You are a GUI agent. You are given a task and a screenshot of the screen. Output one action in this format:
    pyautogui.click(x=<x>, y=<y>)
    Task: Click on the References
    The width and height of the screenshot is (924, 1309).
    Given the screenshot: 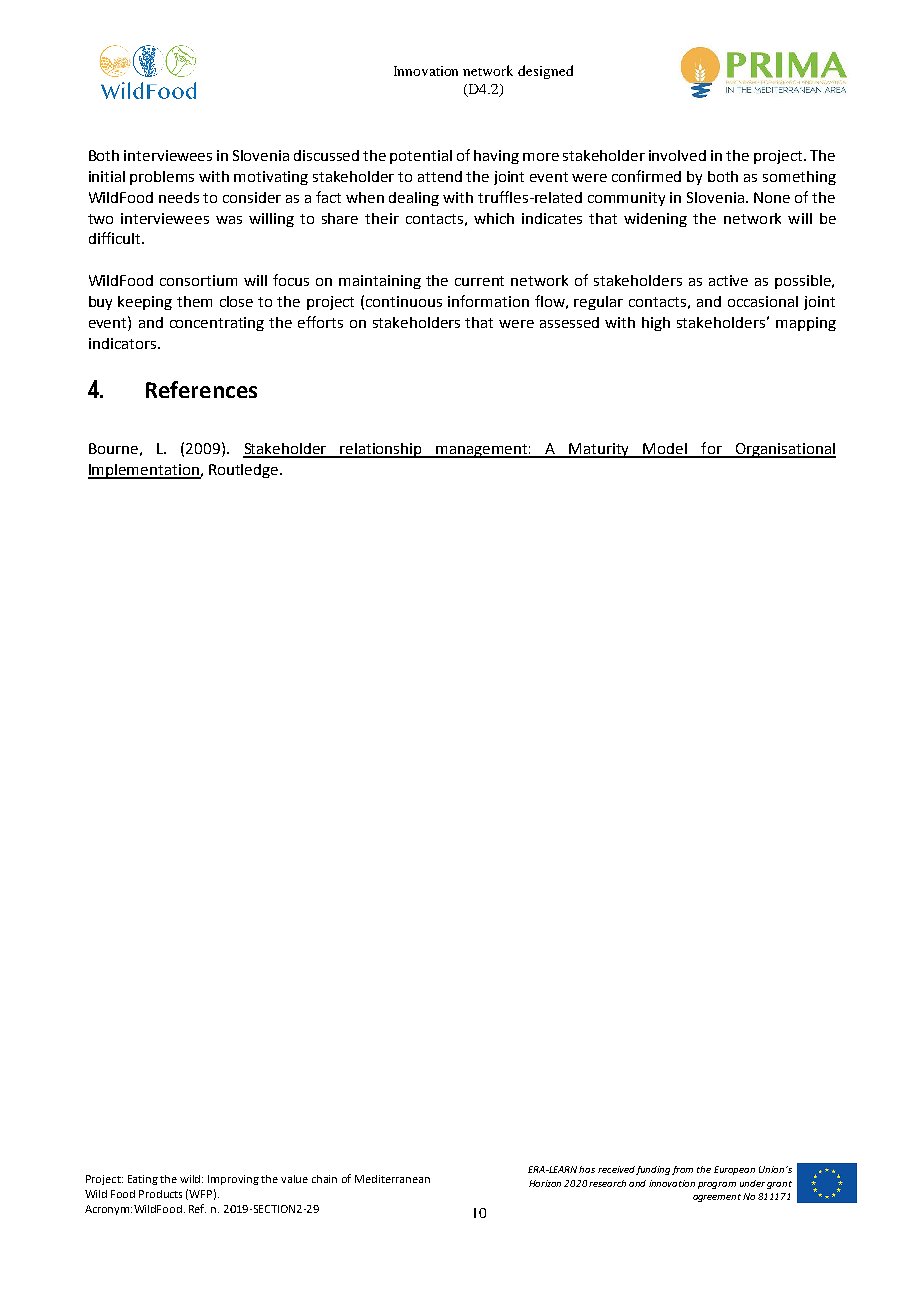 What is the action you would take?
    pyautogui.click(x=201, y=389)
